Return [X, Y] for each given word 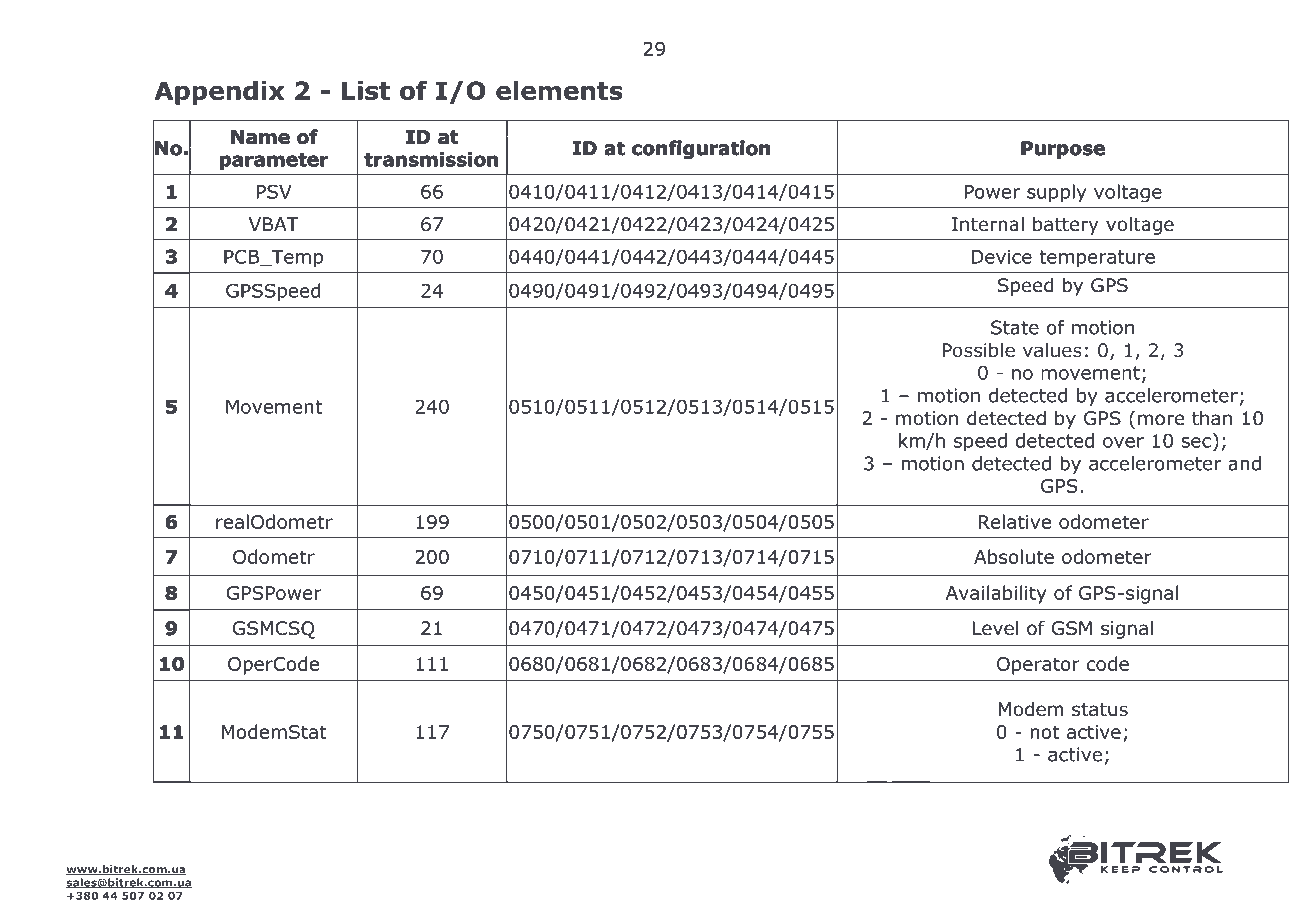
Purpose [1063, 150]
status [1100, 710]
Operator [1038, 666]
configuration [701, 150]
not [1045, 732]
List [366, 90]
